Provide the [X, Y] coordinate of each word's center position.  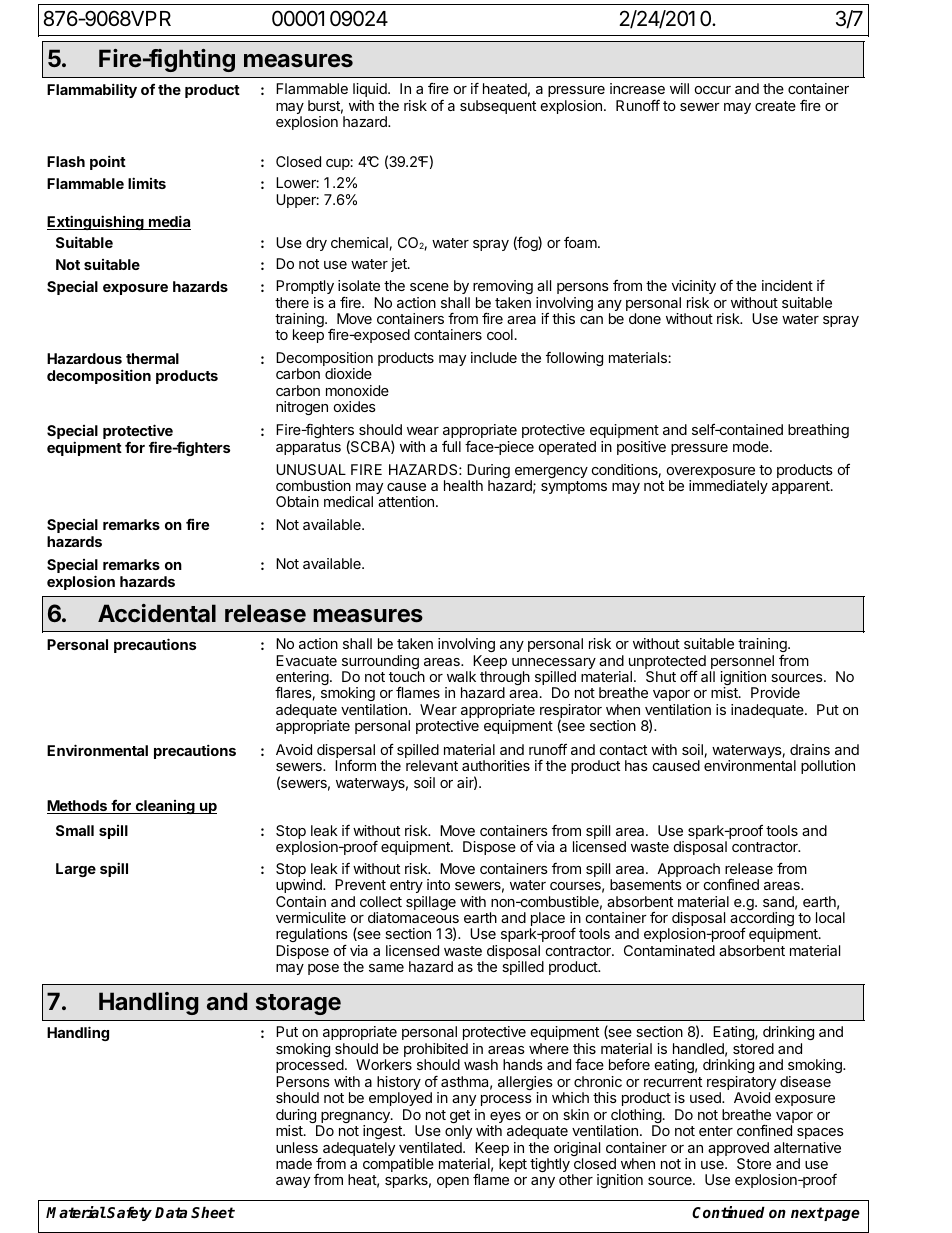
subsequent [498, 107]
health [463, 485]
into [438, 884]
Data [171, 1212]
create [775, 106]
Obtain [297, 501]
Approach [688, 870]
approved [738, 1150]
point [108, 162]
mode [752, 446]
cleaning [165, 807]
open [453, 1182]
